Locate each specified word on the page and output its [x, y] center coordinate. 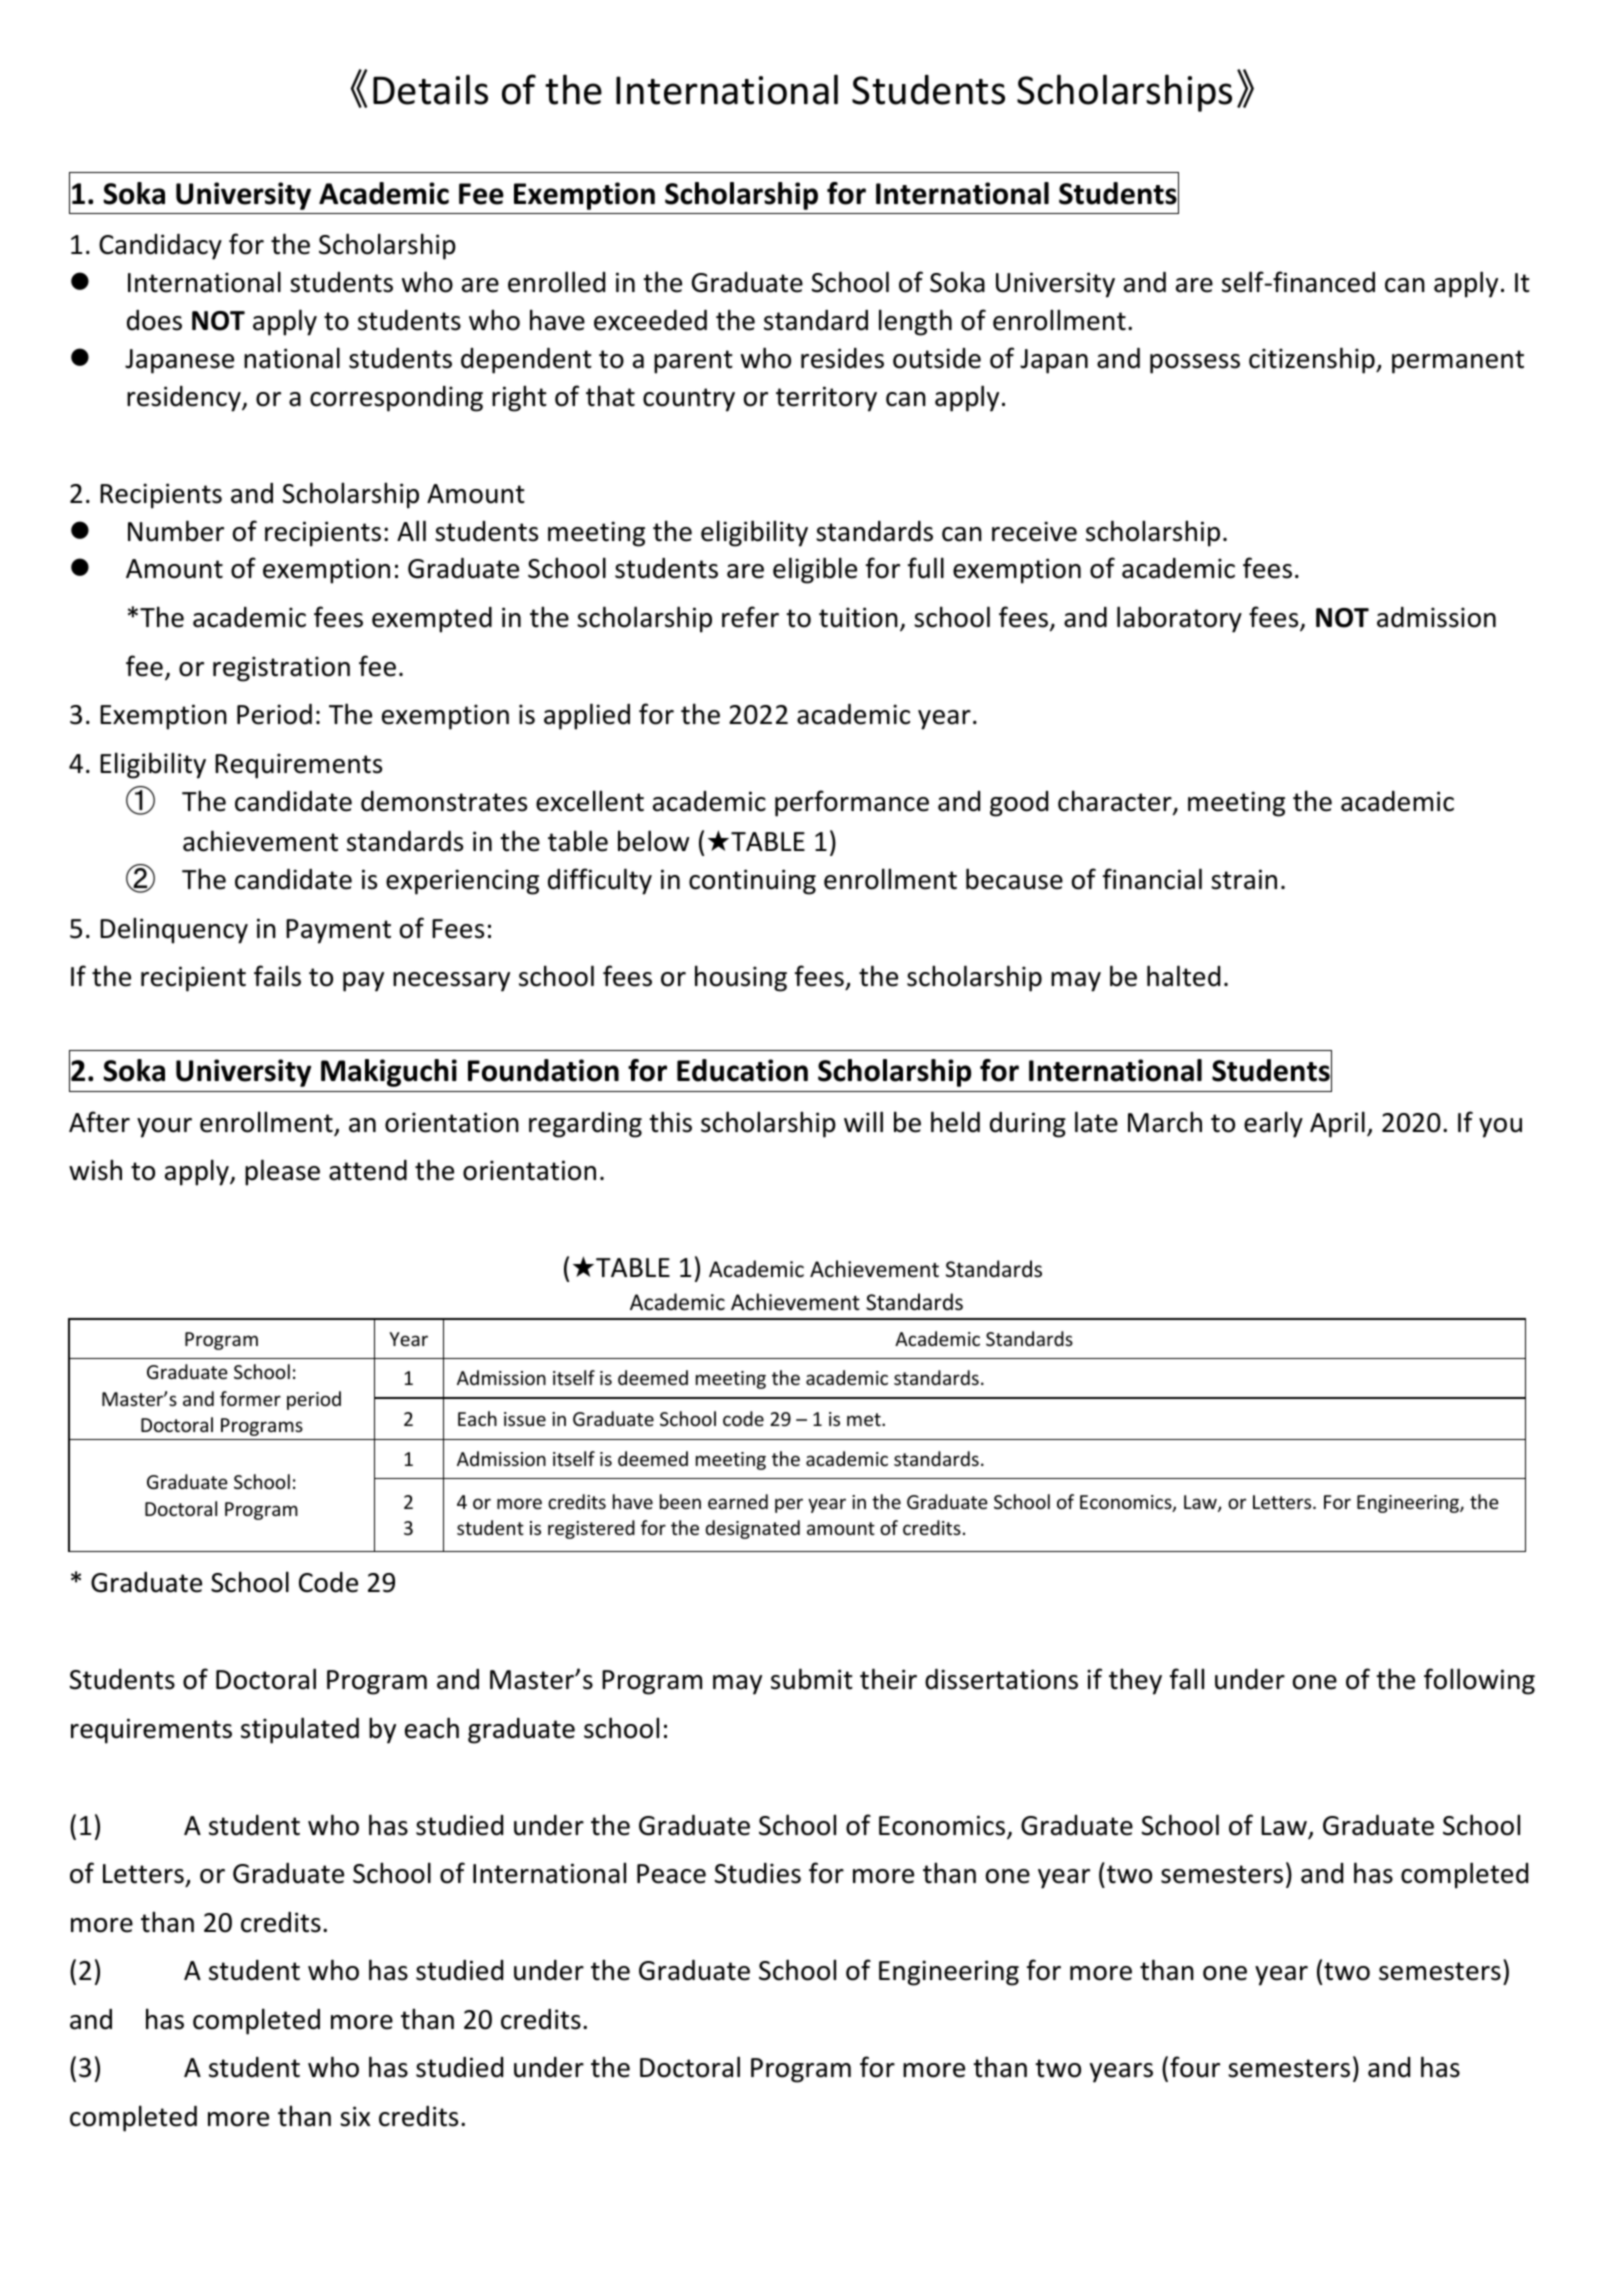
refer [750, 617]
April [1337, 1124]
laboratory [1179, 619]
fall [1187, 1679]
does [154, 320]
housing [741, 978]
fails [277, 976]
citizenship [1313, 360]
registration [281, 669]
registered [591, 1529]
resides [842, 358]
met [865, 1419]
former [250, 1398]
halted [1183, 976]
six [355, 2116]
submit [812, 1679]
